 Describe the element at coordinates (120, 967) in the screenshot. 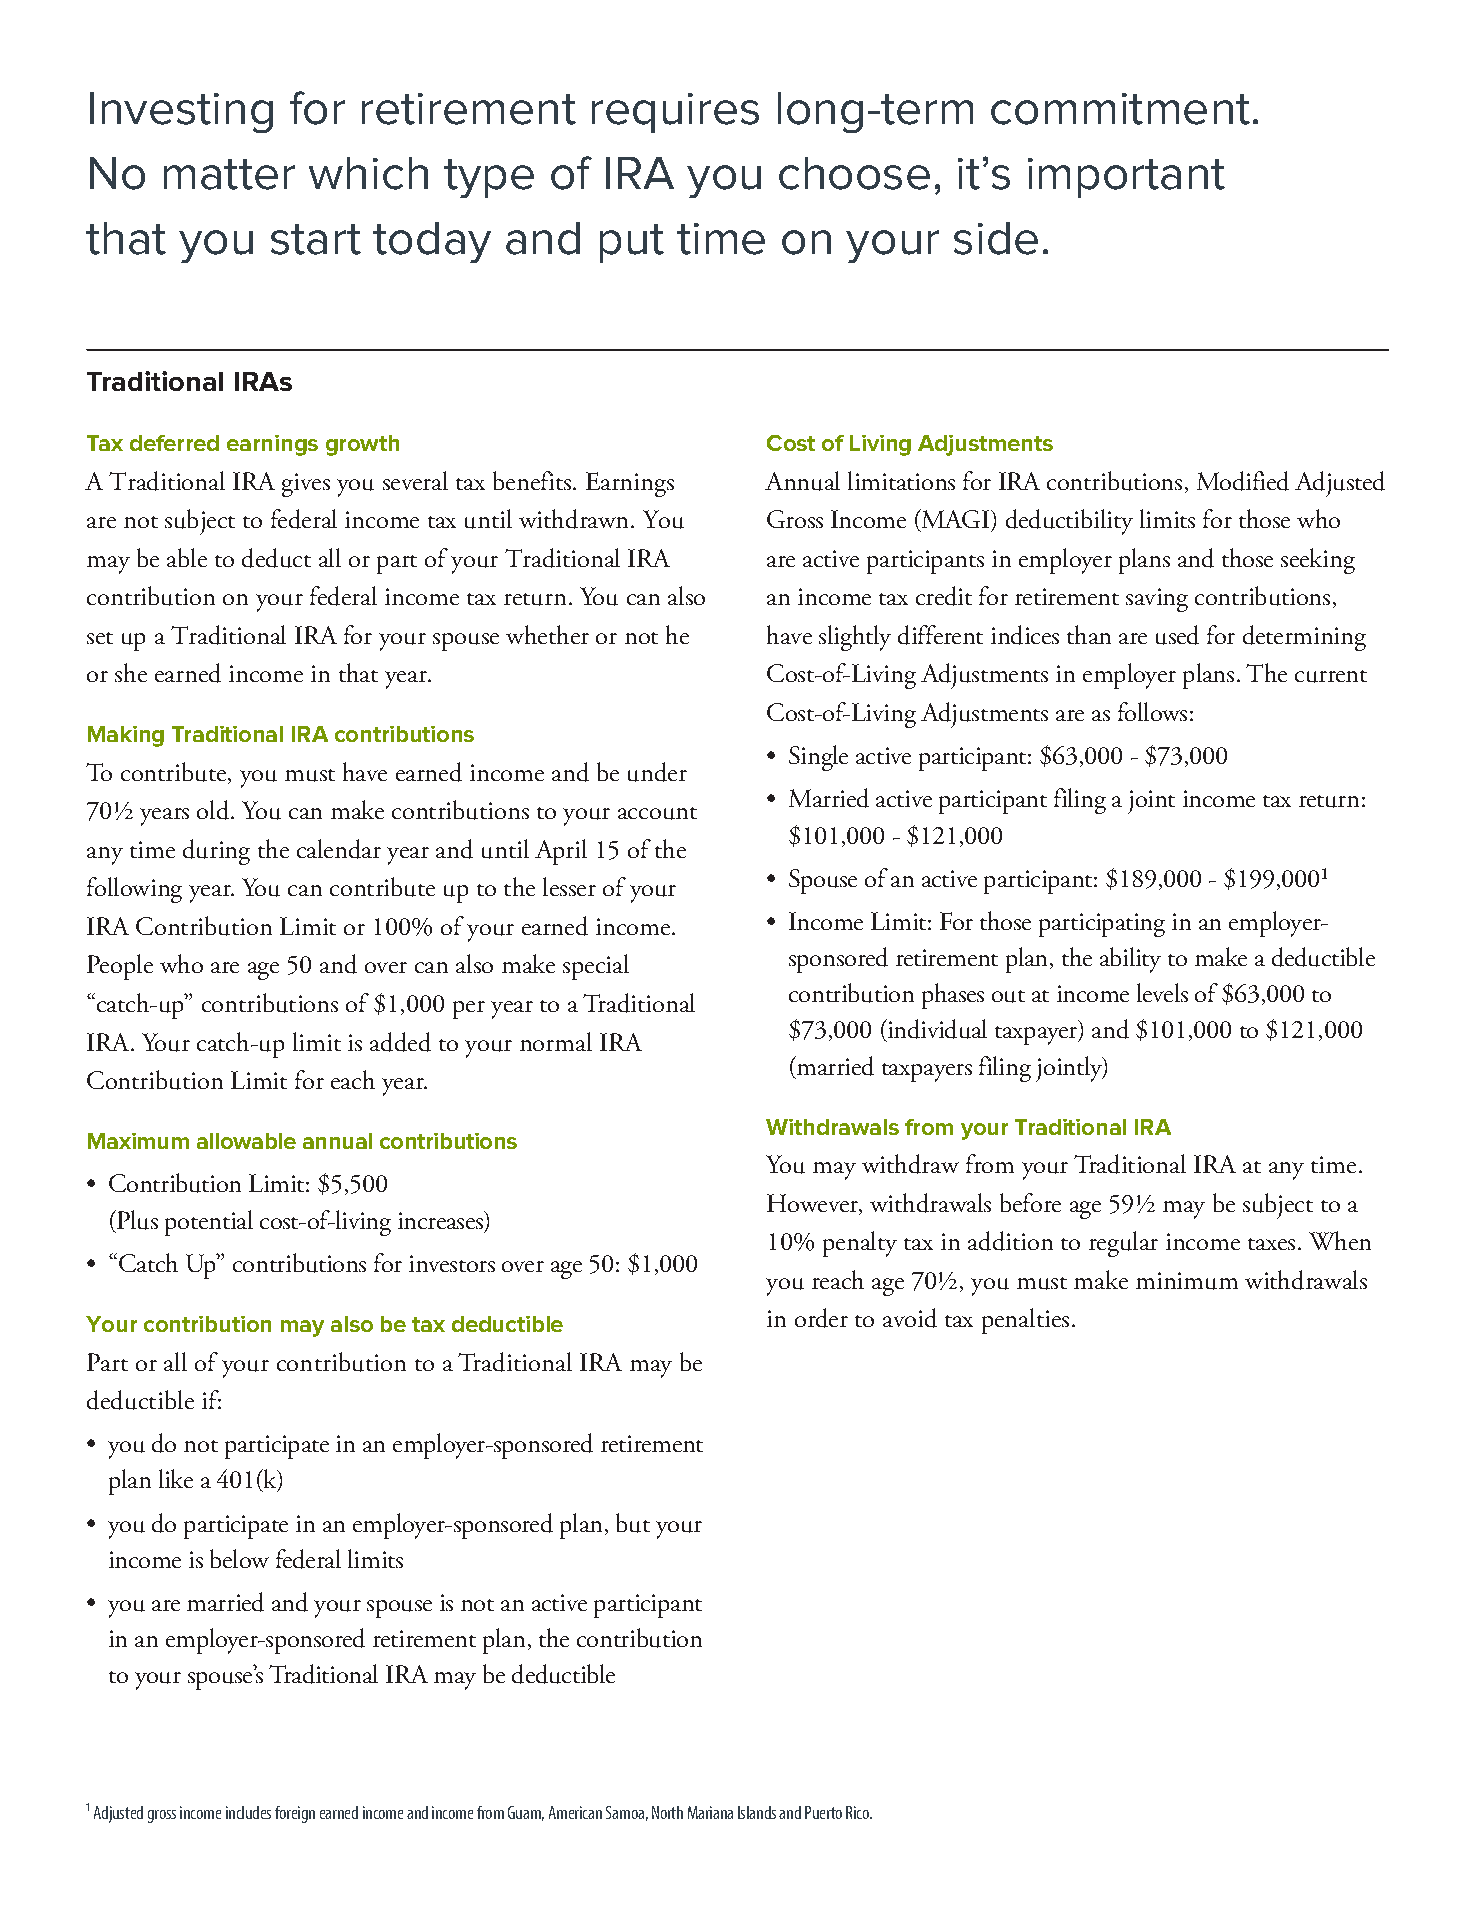

I see `People` at that location.
